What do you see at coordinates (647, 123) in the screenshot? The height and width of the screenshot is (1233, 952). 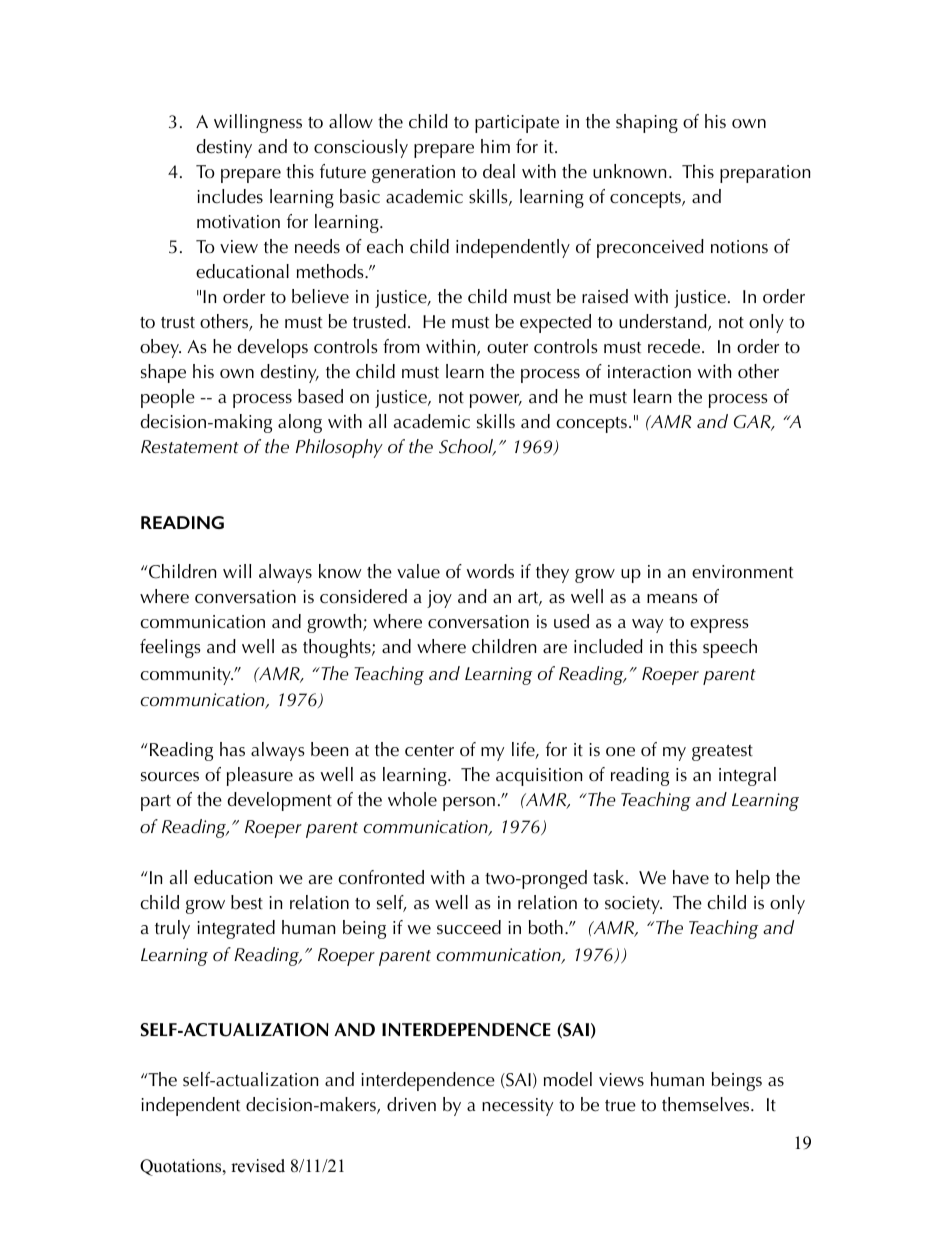 I see `shaping` at bounding box center [647, 123].
